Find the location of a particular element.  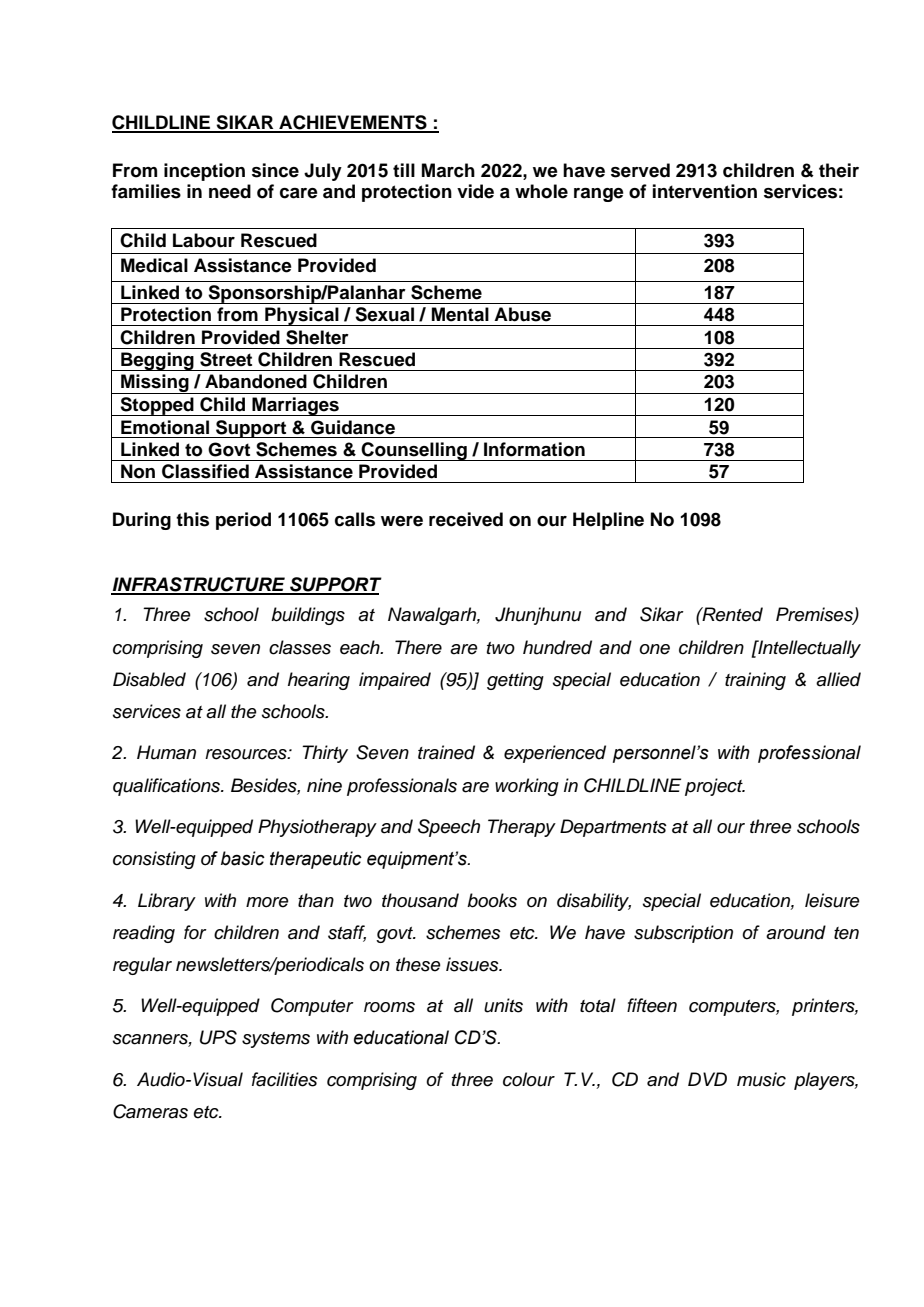

inception is located at coordinates (204, 172).
